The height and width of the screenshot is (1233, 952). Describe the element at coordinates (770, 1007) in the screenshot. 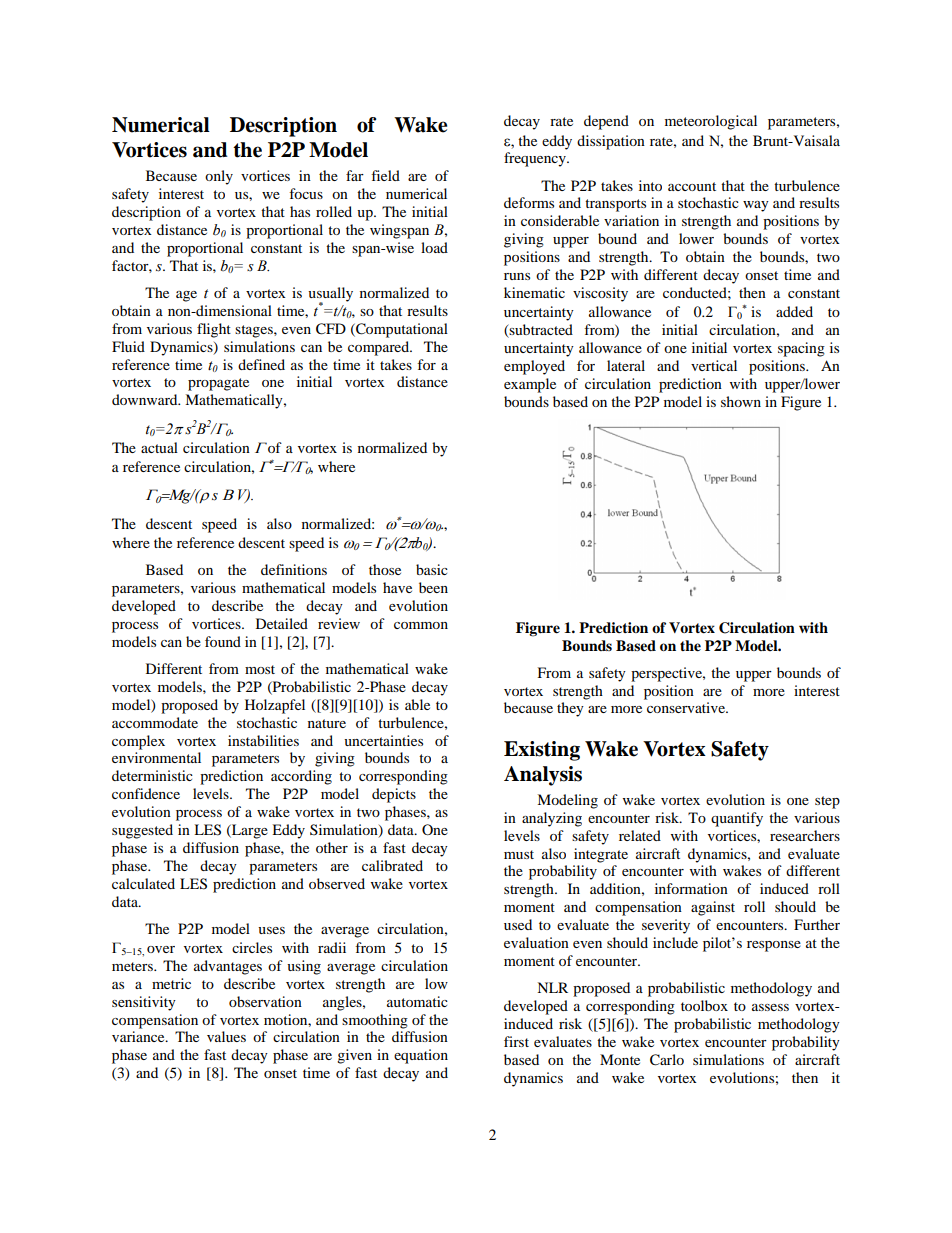

I see `assess` at that location.
